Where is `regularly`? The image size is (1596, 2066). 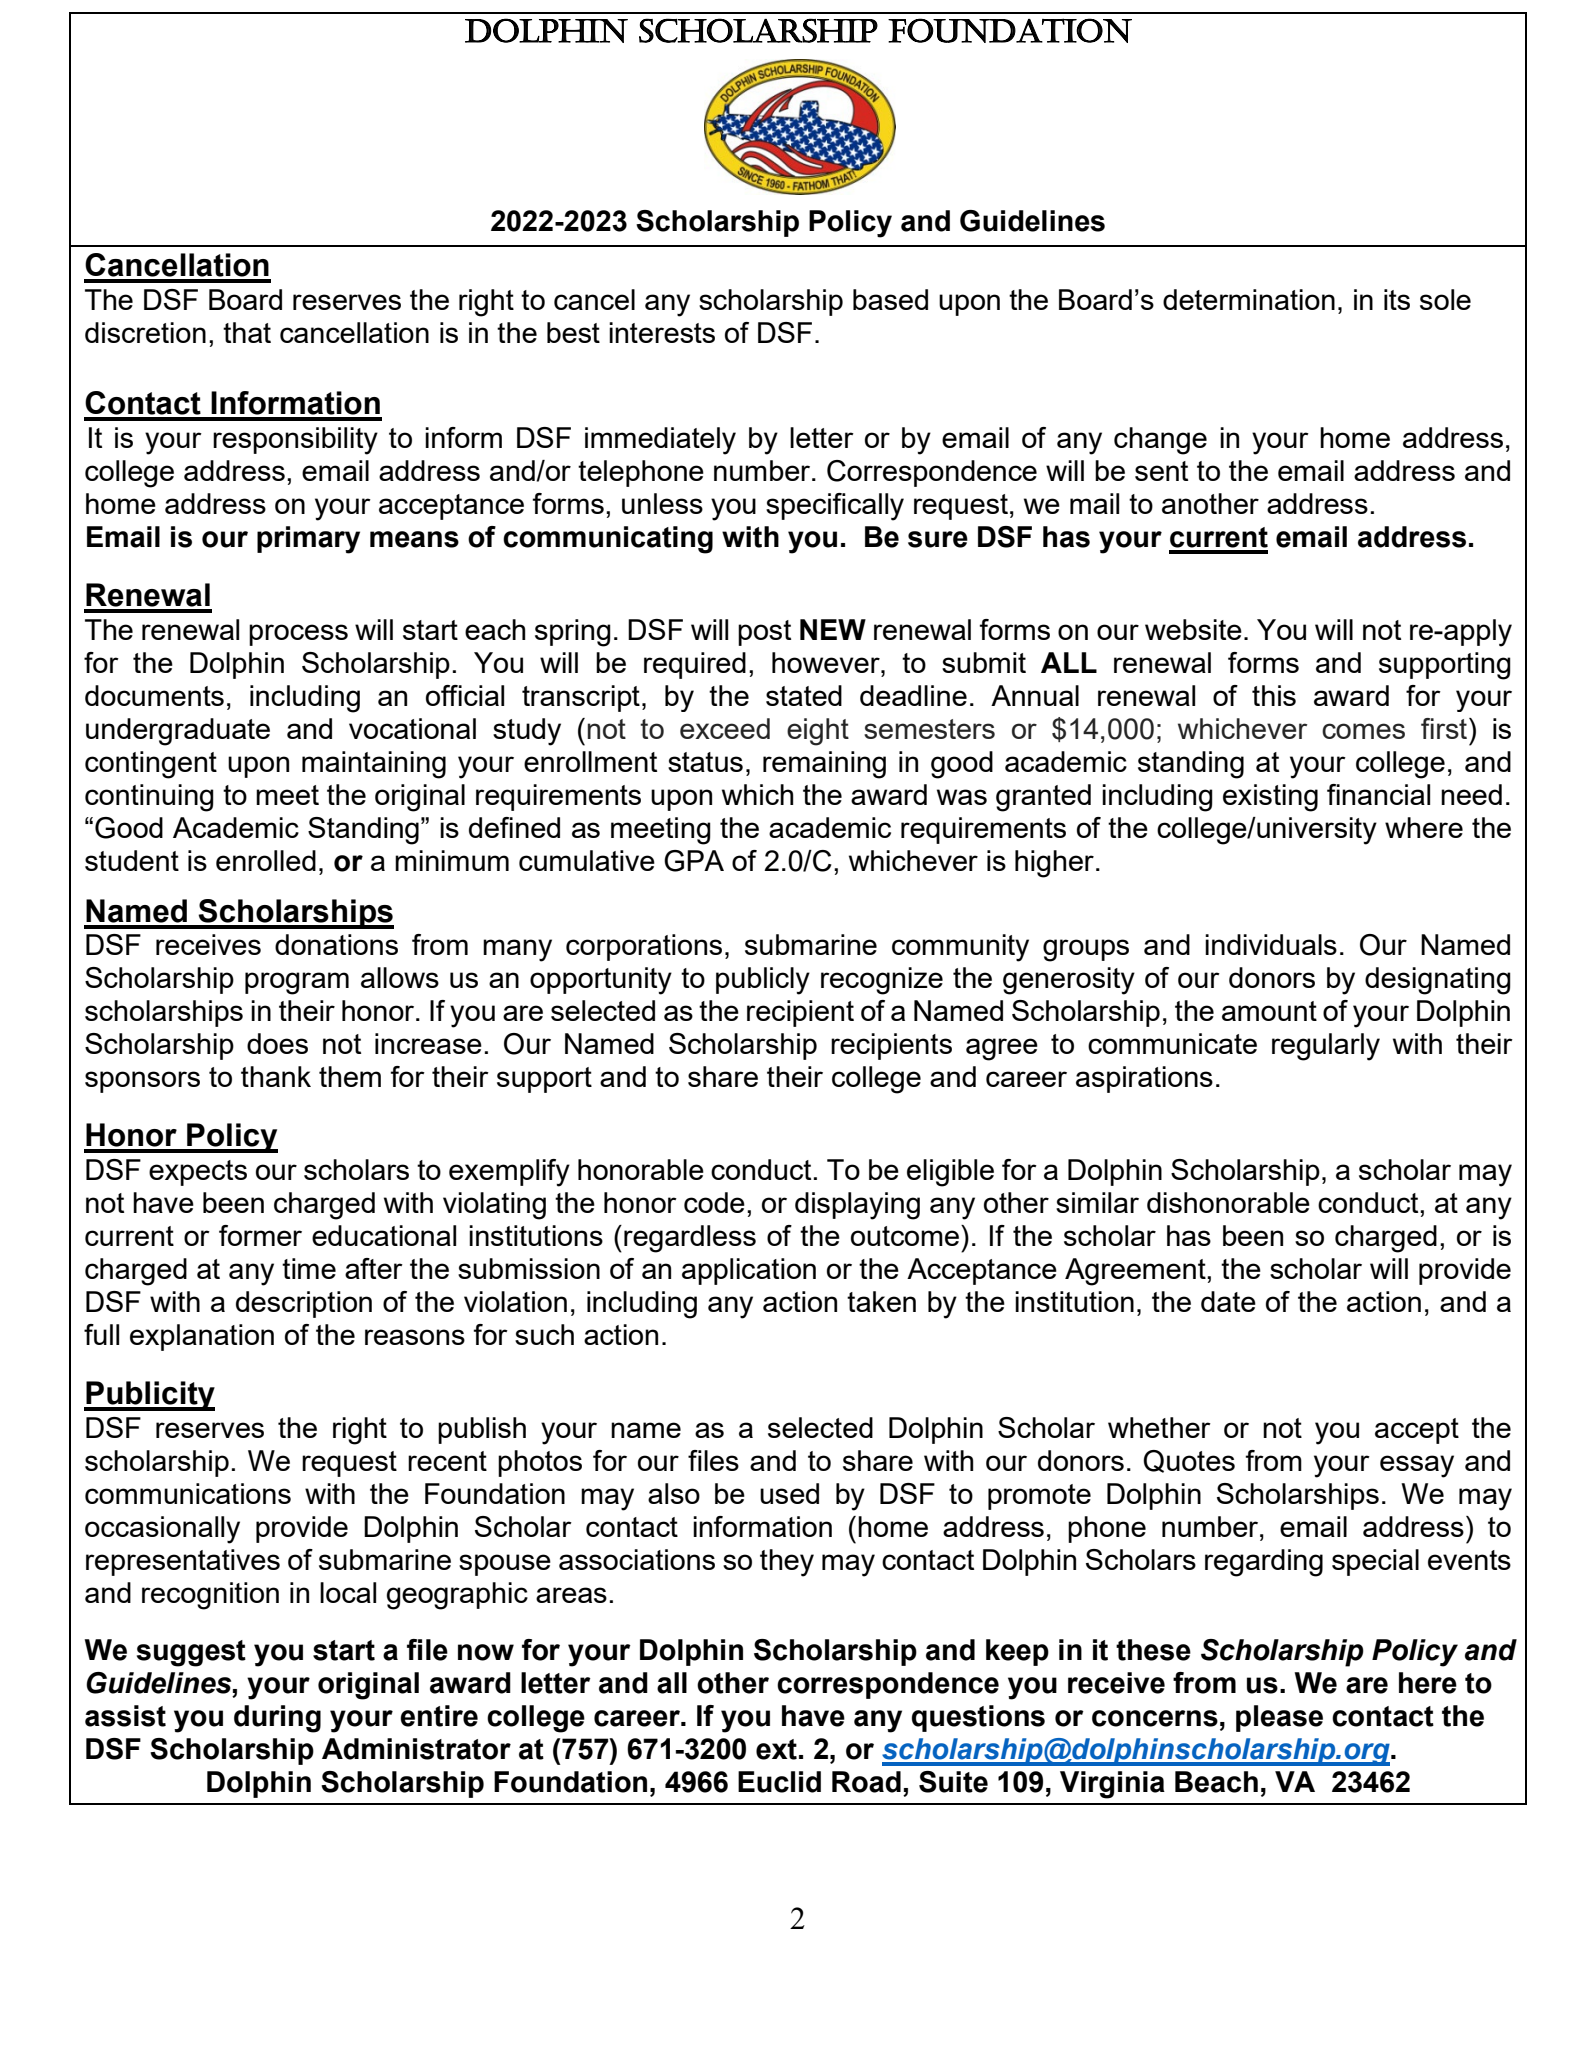 regularly is located at coordinates (1326, 1047).
